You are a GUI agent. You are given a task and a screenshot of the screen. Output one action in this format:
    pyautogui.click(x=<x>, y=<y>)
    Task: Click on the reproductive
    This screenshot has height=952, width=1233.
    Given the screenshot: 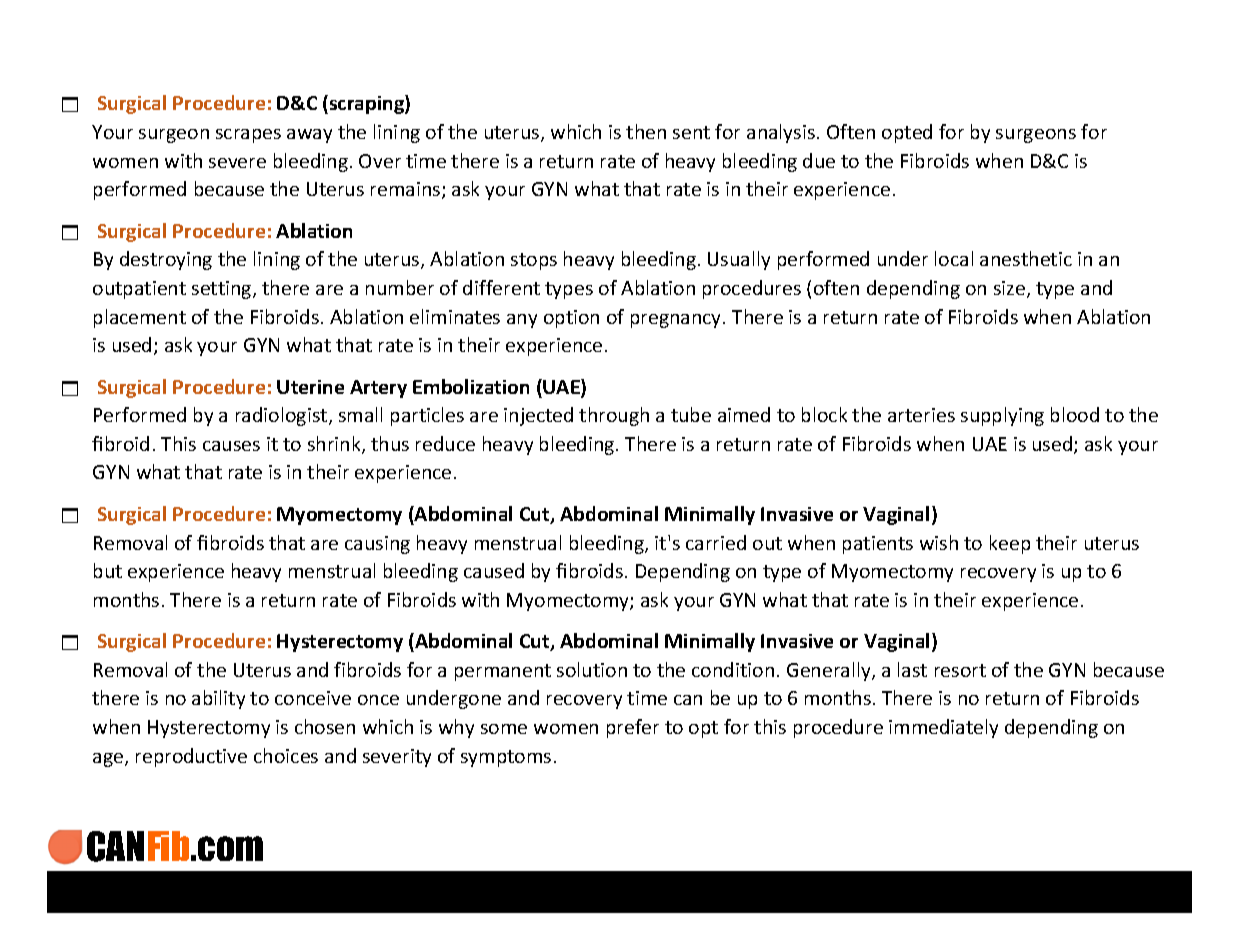 What is the action you would take?
    pyautogui.click(x=191, y=757)
